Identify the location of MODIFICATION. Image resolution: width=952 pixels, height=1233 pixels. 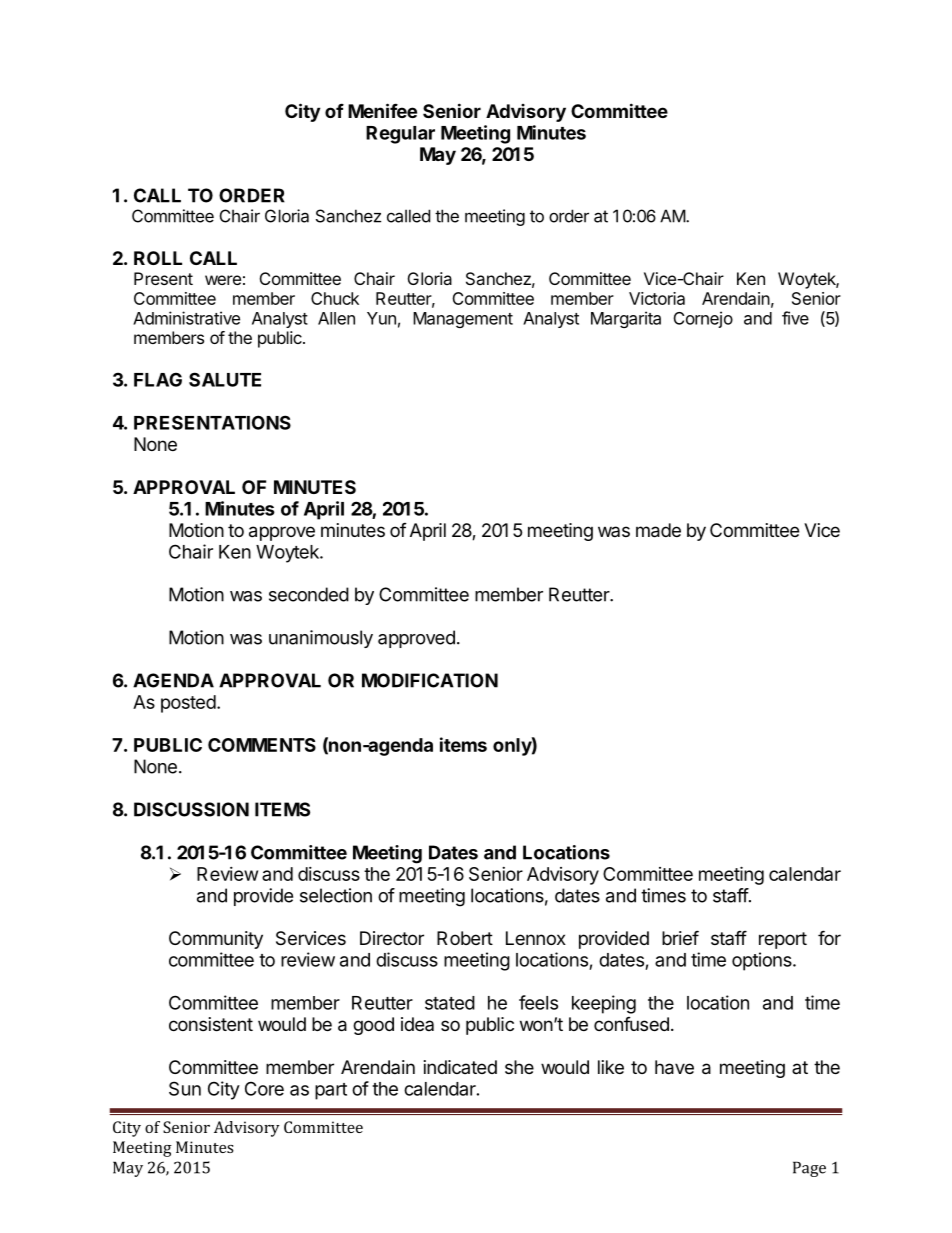
(430, 680).
